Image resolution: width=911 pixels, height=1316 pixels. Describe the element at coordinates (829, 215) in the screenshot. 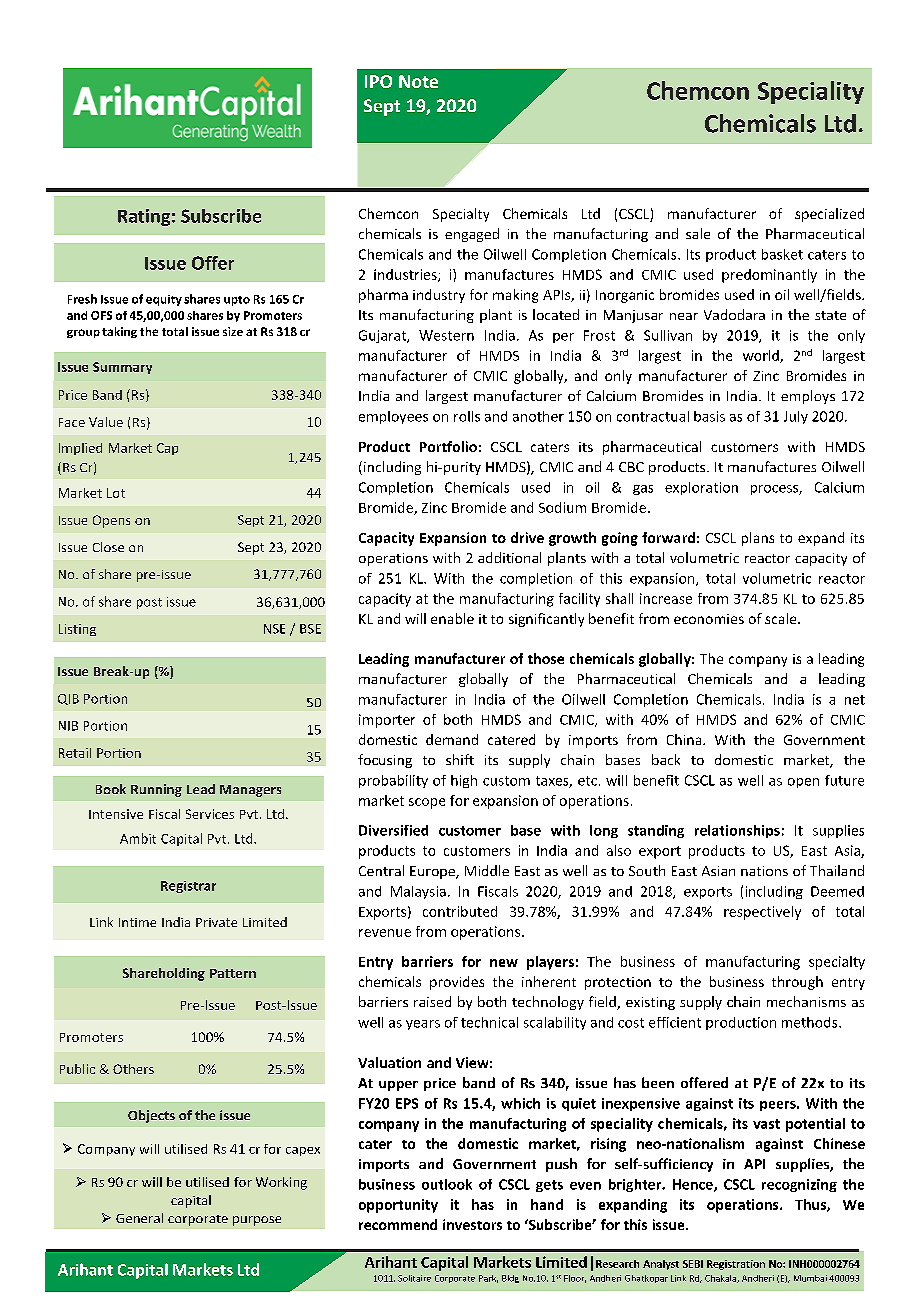

I see `specialized` at that location.
